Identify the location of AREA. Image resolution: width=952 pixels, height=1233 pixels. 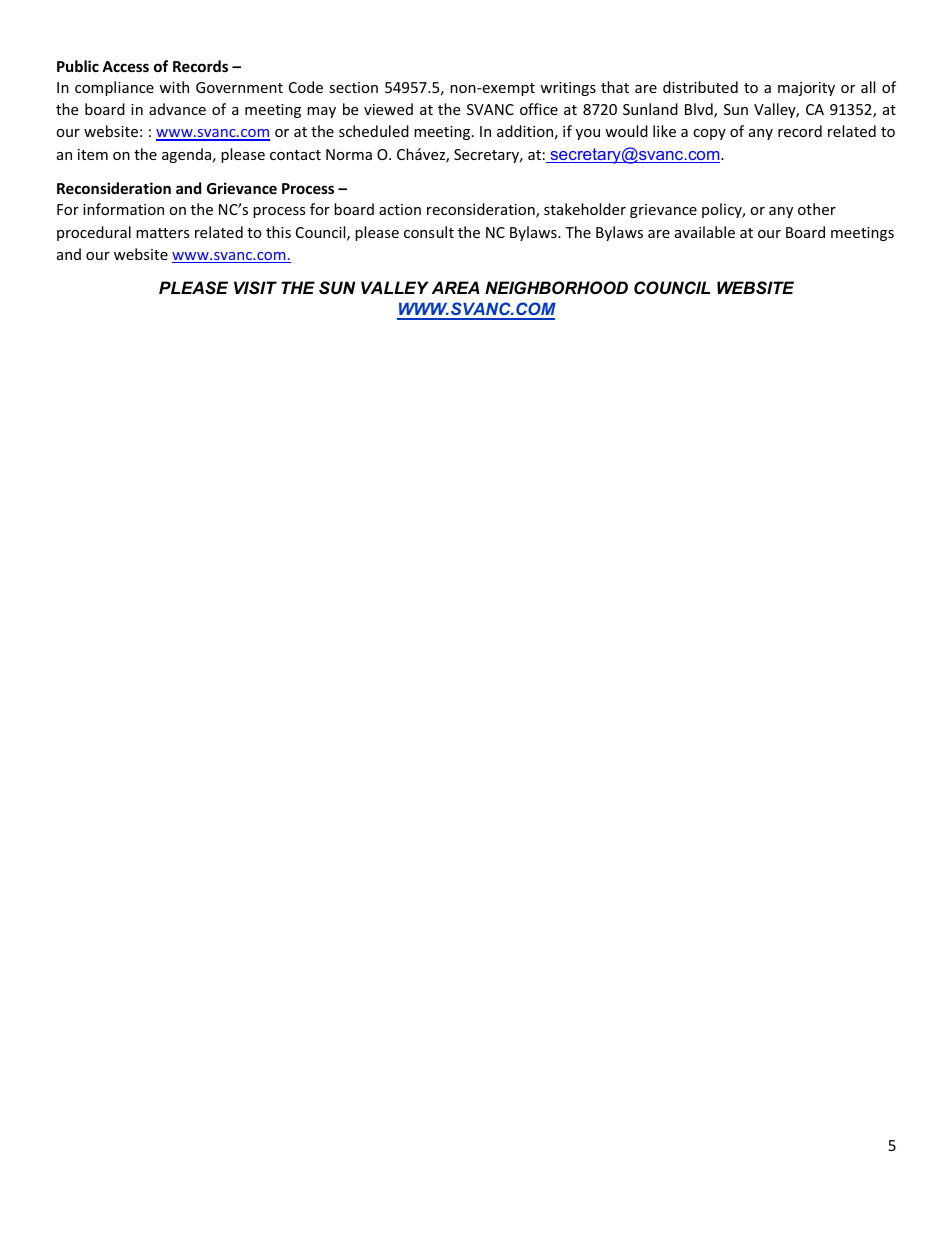
(456, 287).
